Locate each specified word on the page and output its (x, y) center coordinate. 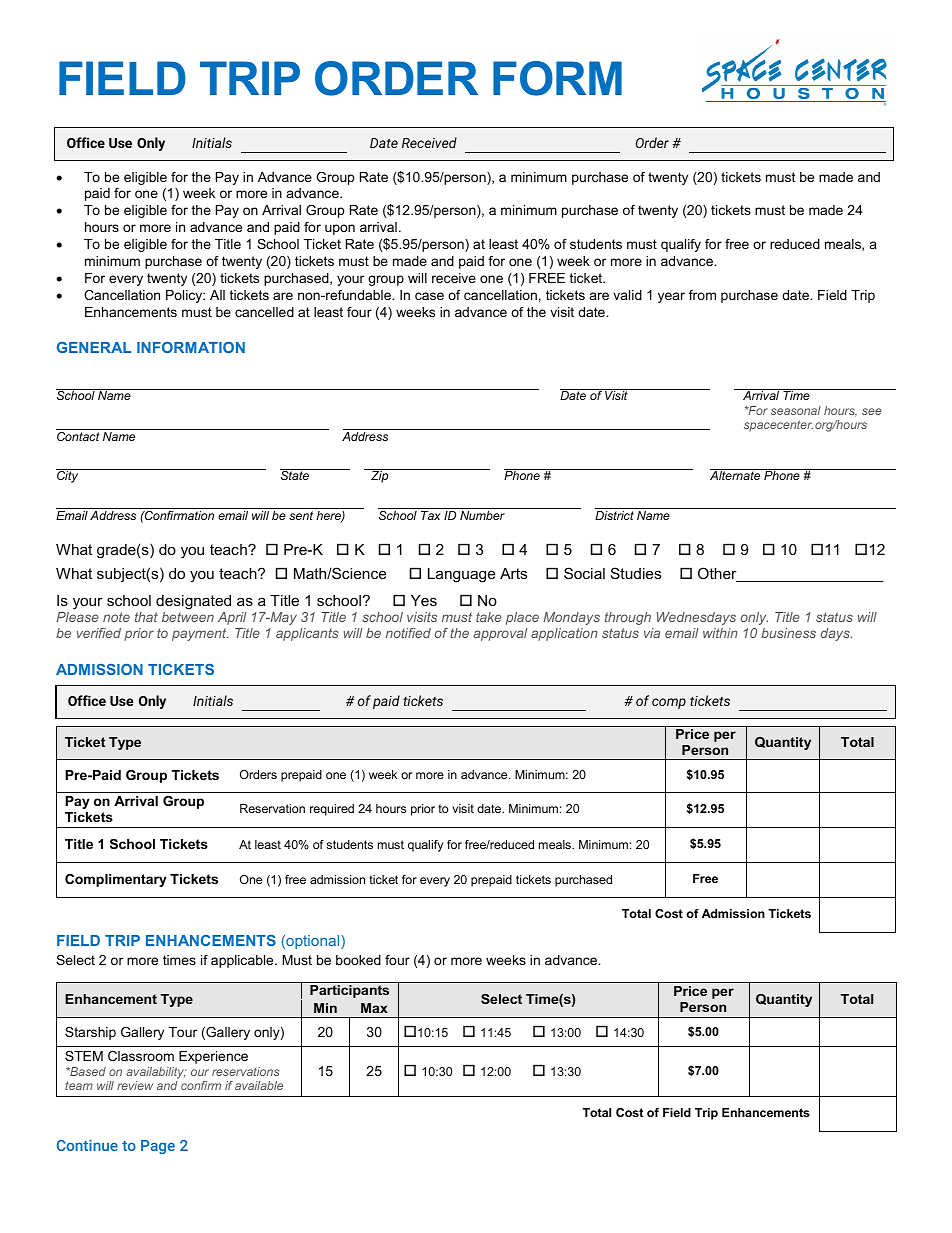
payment (200, 634)
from (702, 295)
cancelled (264, 312)
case (429, 296)
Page (158, 1147)
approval (500, 634)
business (788, 633)
